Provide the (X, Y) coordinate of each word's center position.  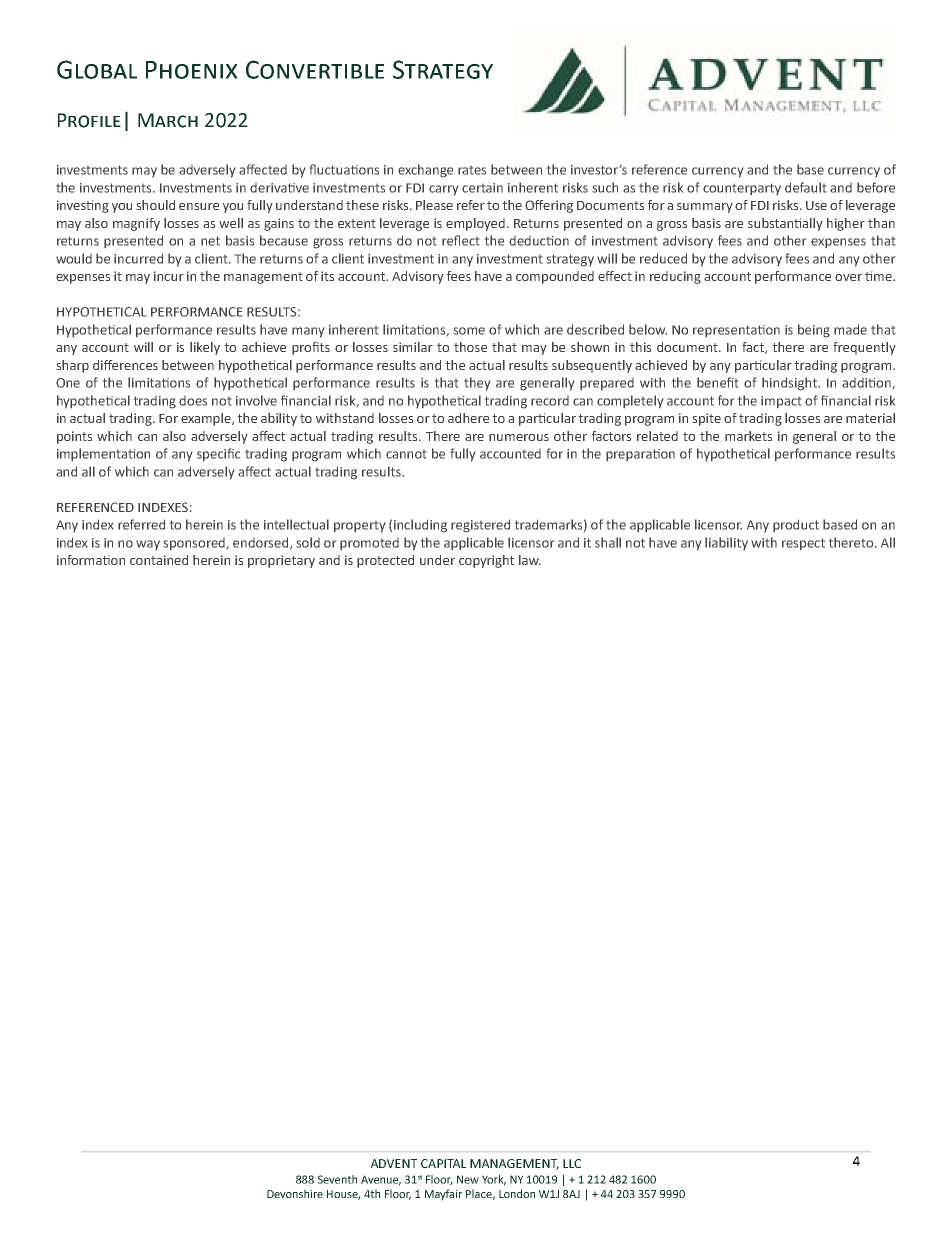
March (168, 120)
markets (748, 436)
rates (472, 170)
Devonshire (295, 1193)
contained (159, 560)
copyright (486, 561)
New (468, 1179)
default (805, 187)
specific (218, 454)
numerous (519, 437)
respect (803, 544)
